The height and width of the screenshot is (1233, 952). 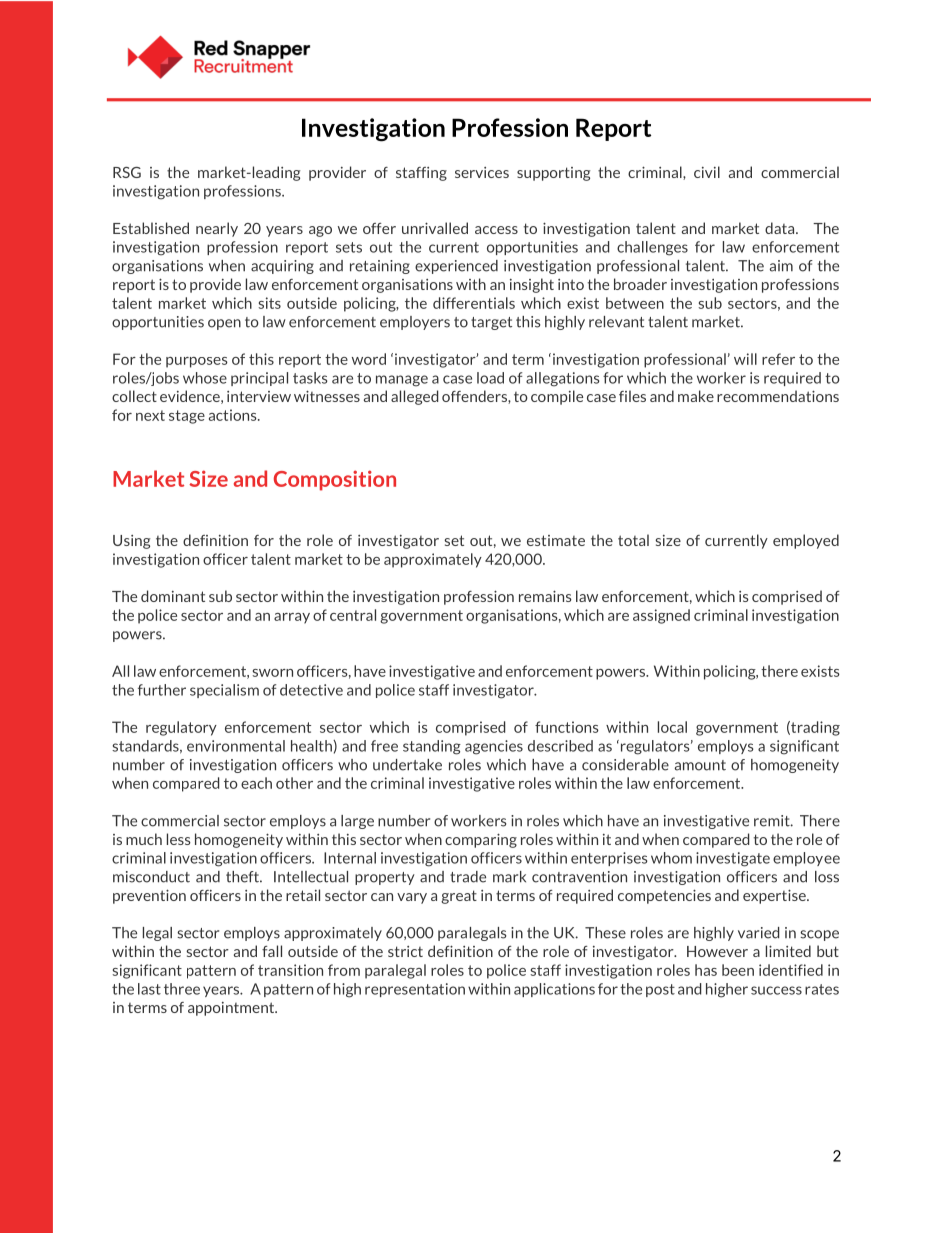 What do you see at coordinates (738, 970) in the screenshot?
I see `been` at bounding box center [738, 970].
